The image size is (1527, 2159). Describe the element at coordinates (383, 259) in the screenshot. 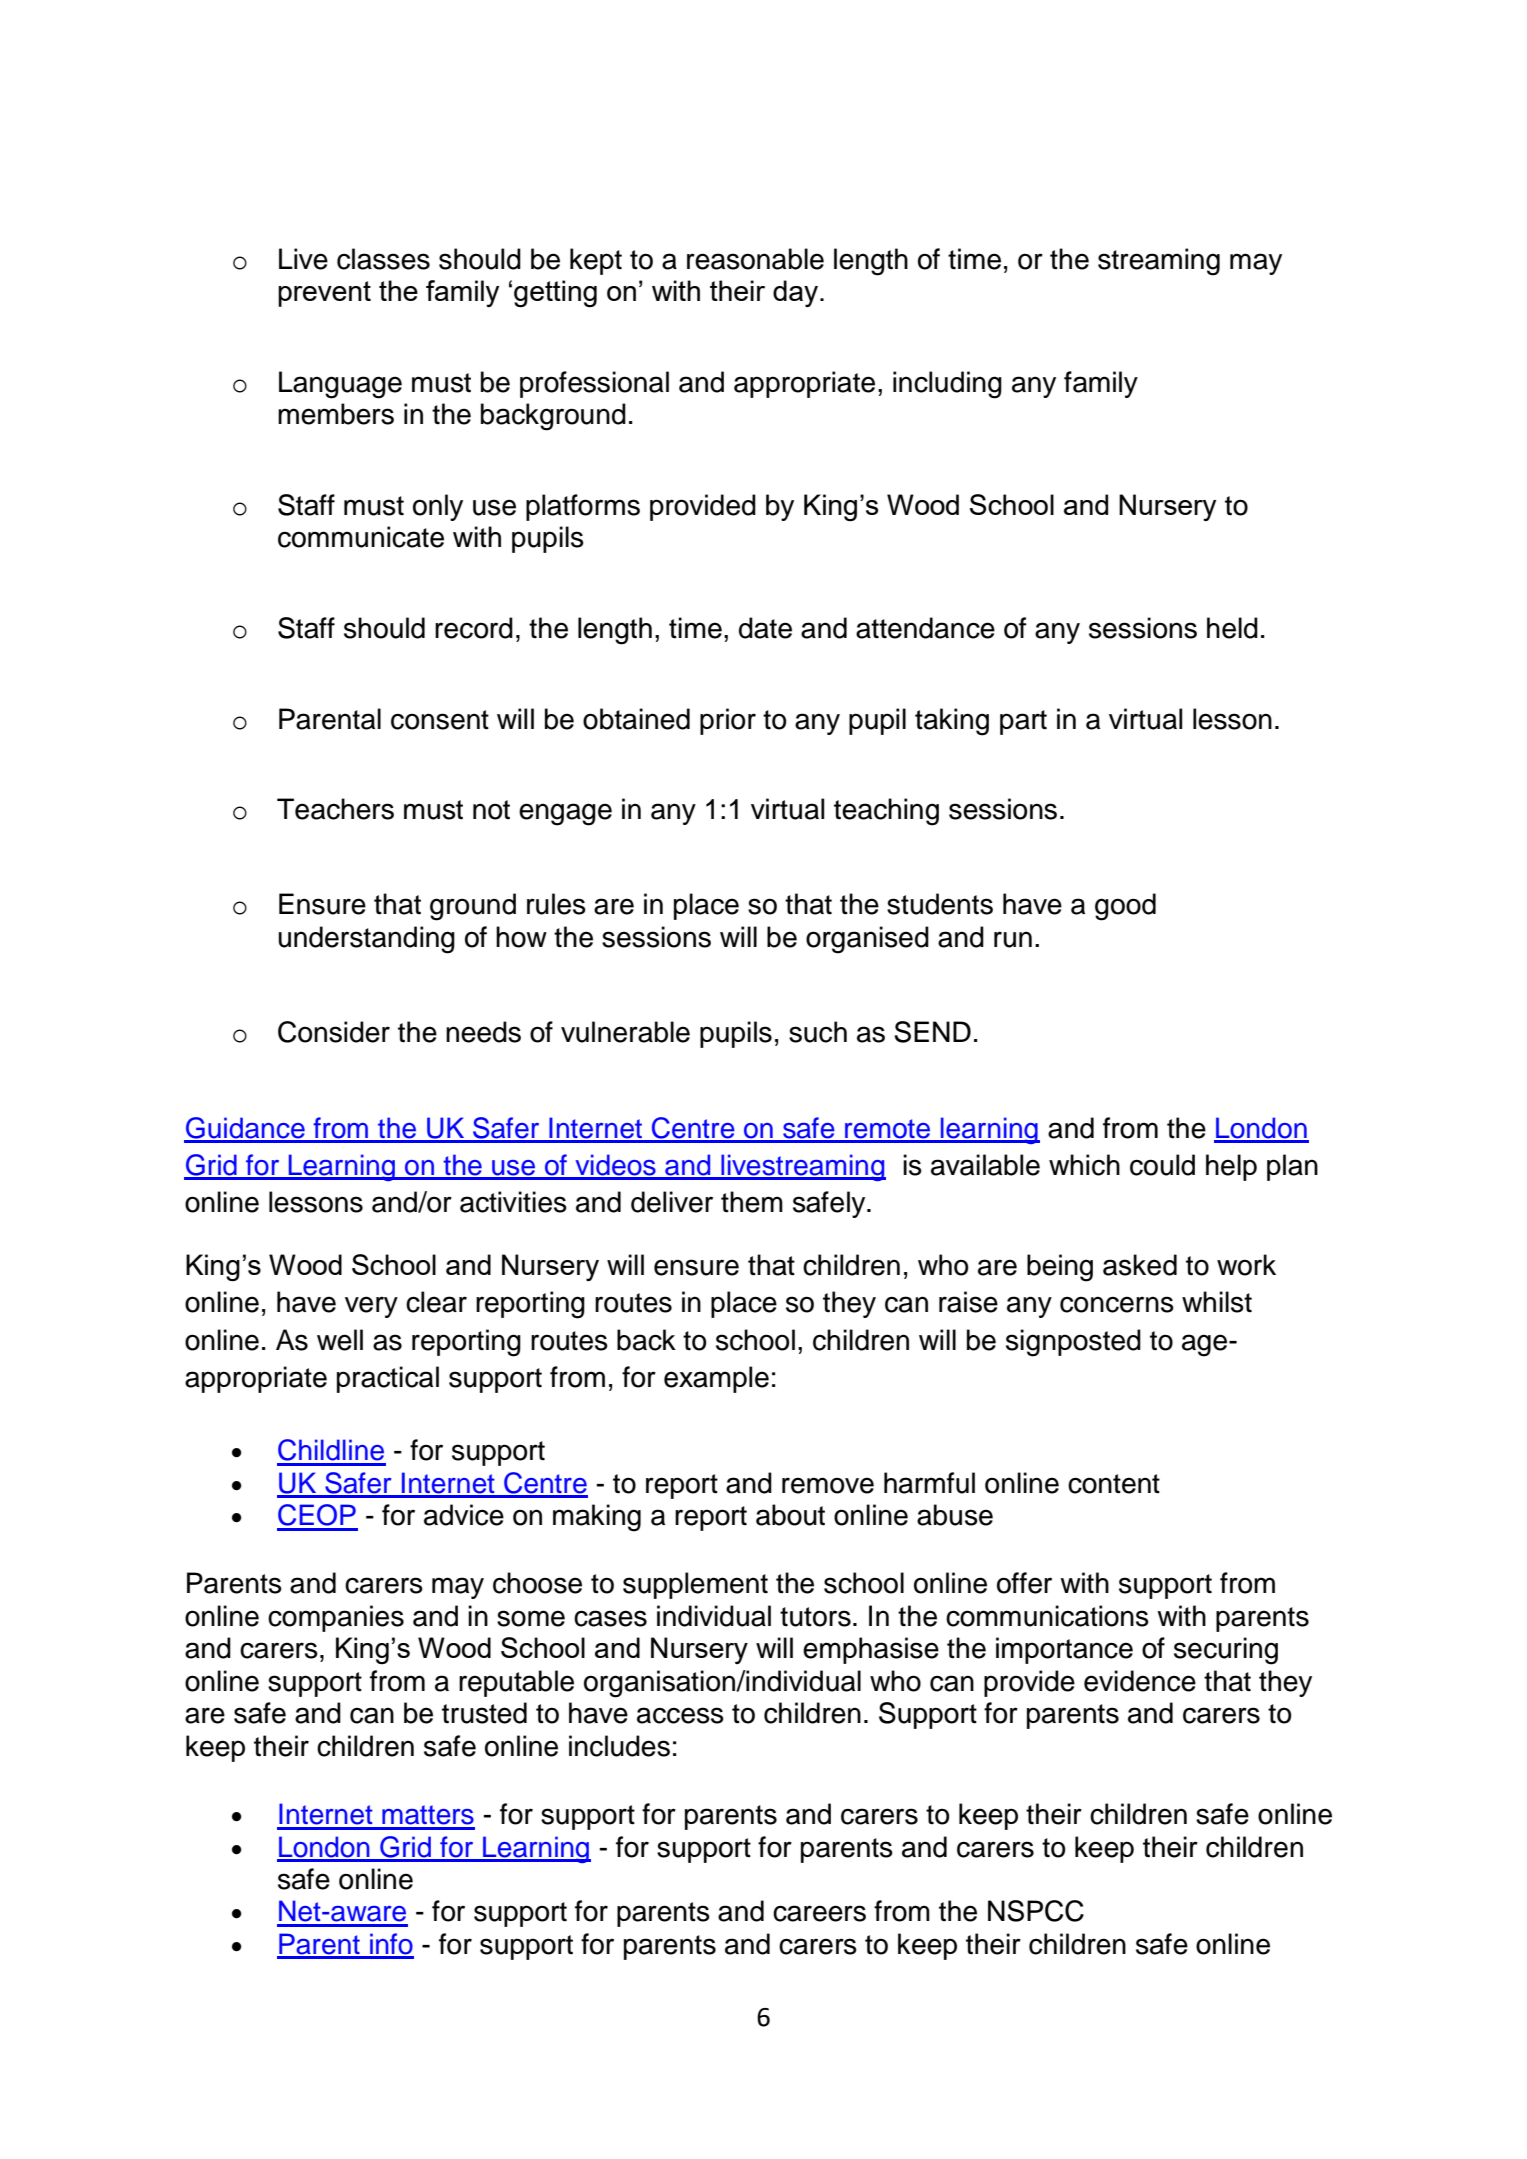

I see `classes` at that location.
